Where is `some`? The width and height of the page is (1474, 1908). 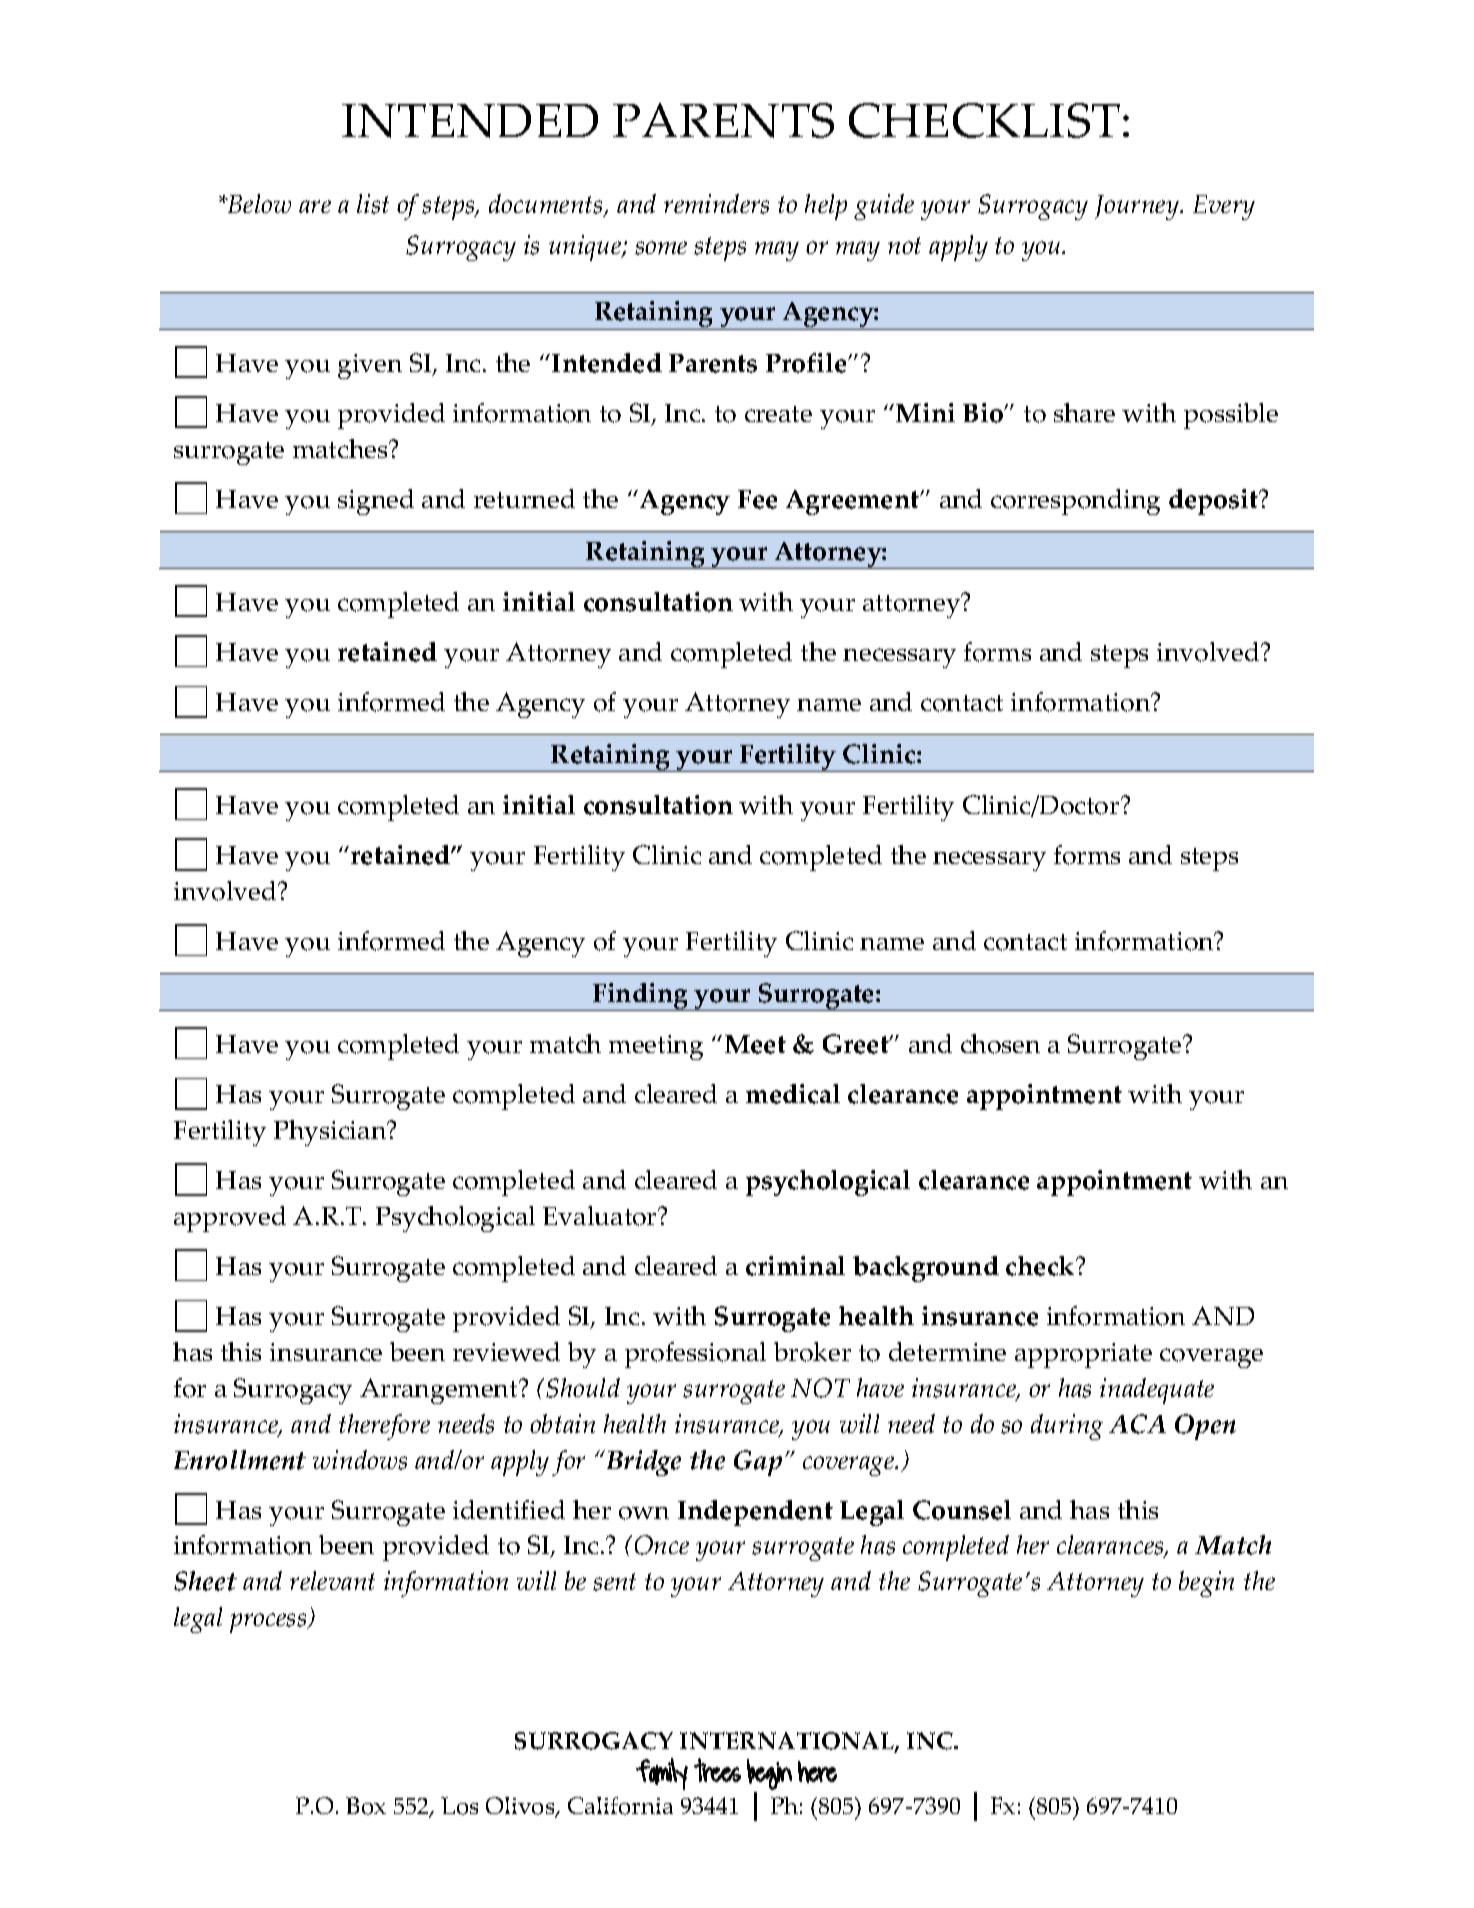 some is located at coordinates (661, 248).
